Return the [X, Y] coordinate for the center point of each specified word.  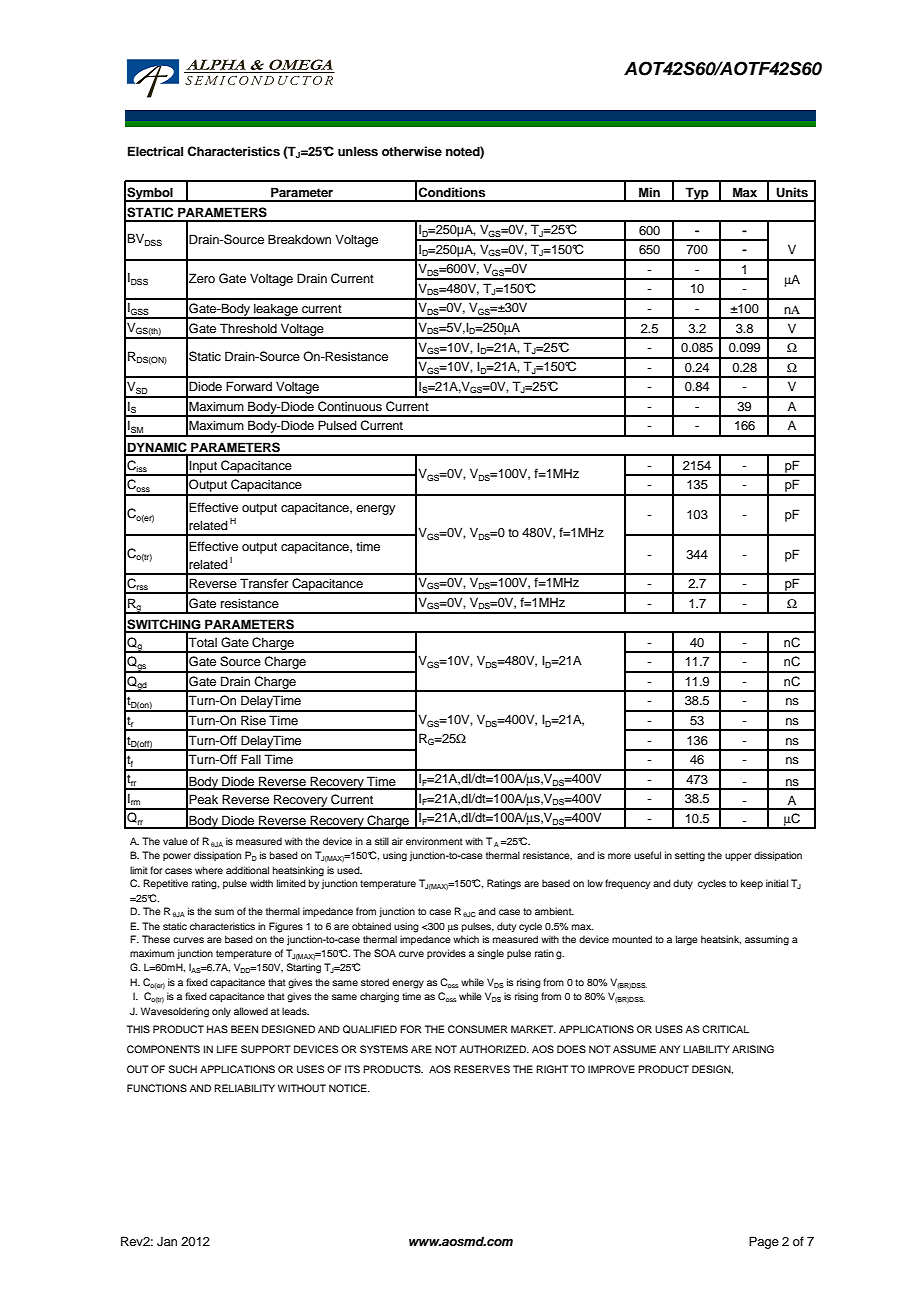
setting [690, 856]
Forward [249, 386]
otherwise [412, 151]
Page [764, 1242]
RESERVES [482, 1069]
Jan [167, 1242]
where [209, 870]
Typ [697, 194]
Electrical [155, 151]
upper [738, 857]
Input [204, 467]
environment [434, 841]
